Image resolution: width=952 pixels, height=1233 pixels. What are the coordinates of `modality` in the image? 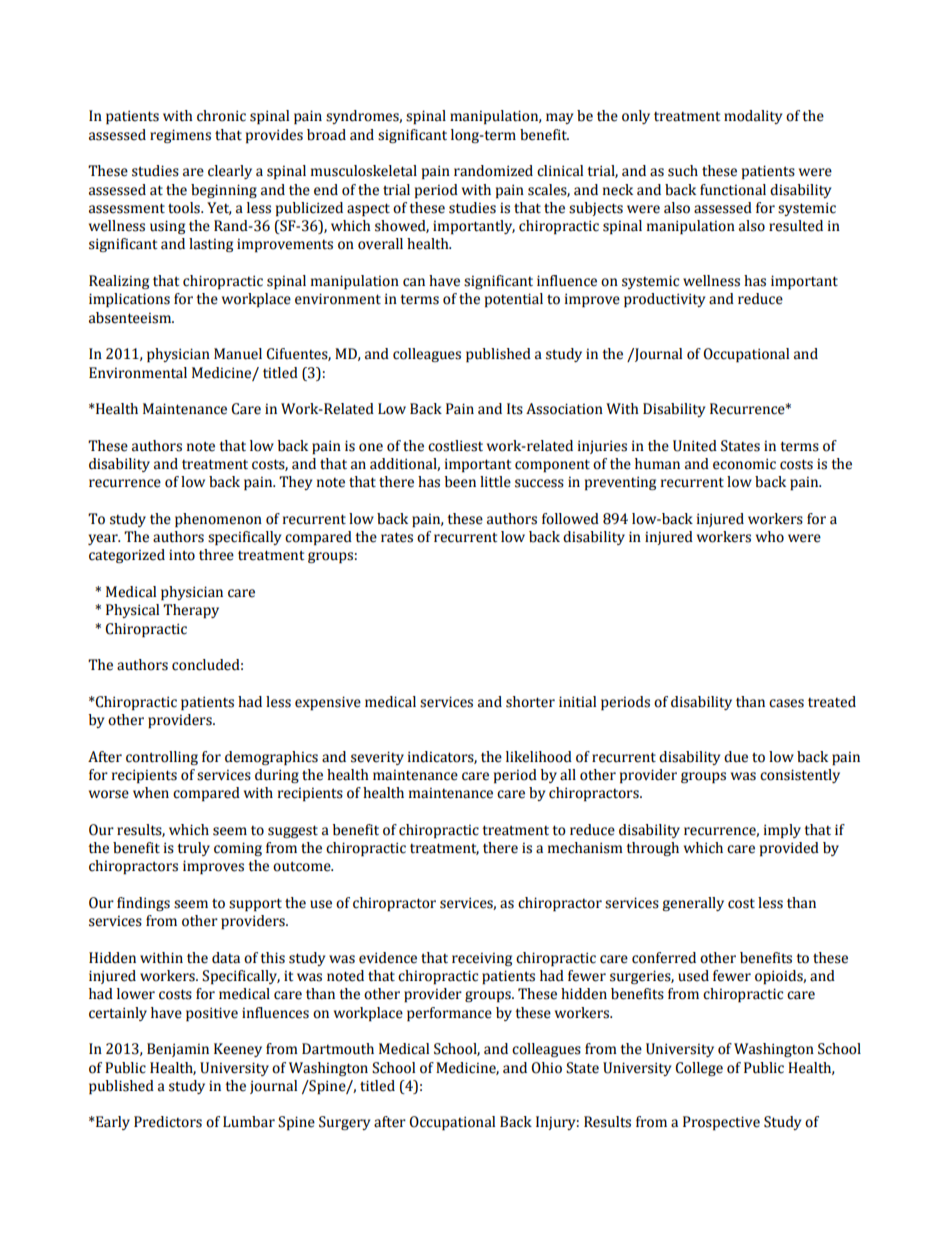 It's located at (753, 117).
